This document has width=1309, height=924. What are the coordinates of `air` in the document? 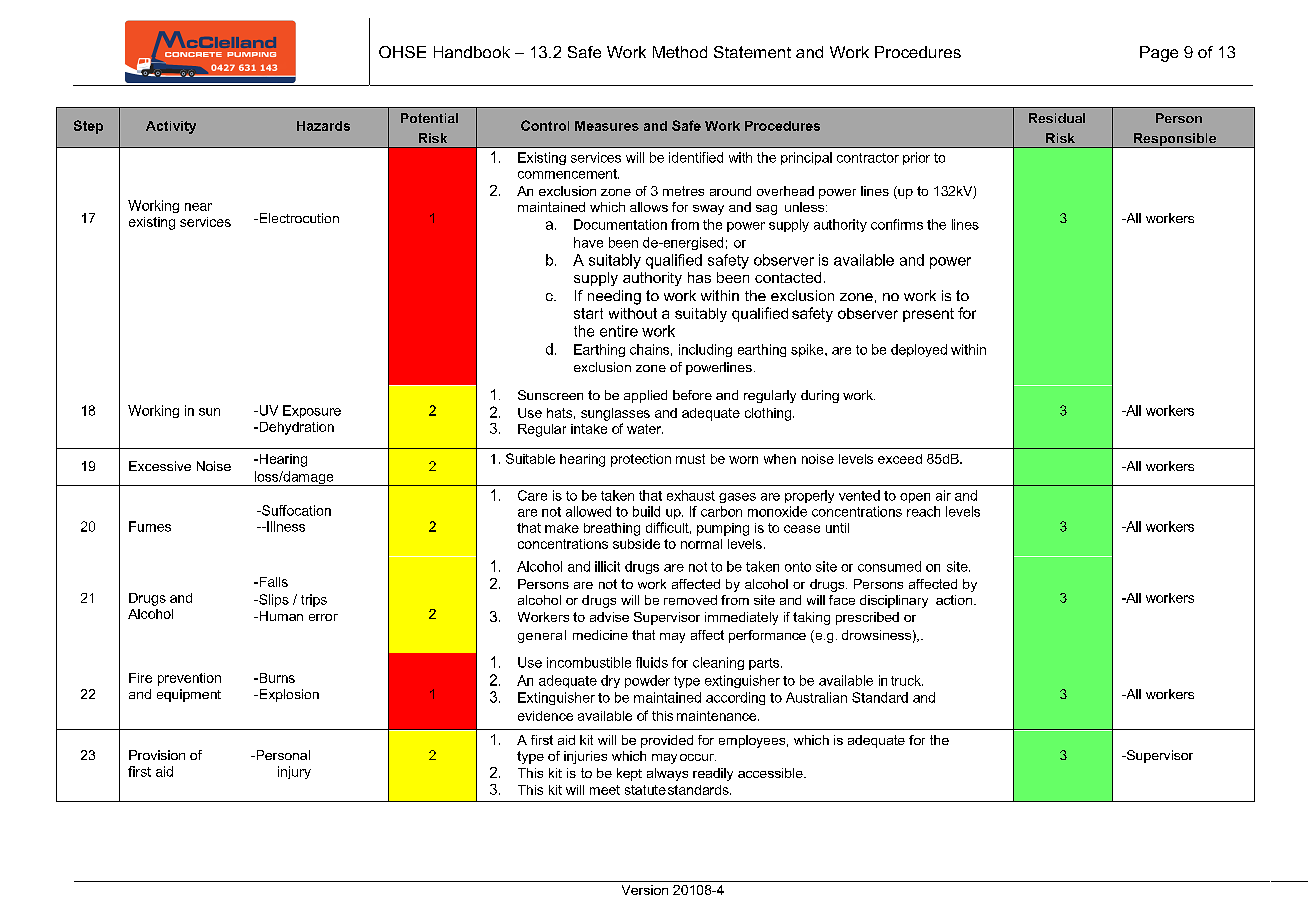 It's located at (943, 495).
